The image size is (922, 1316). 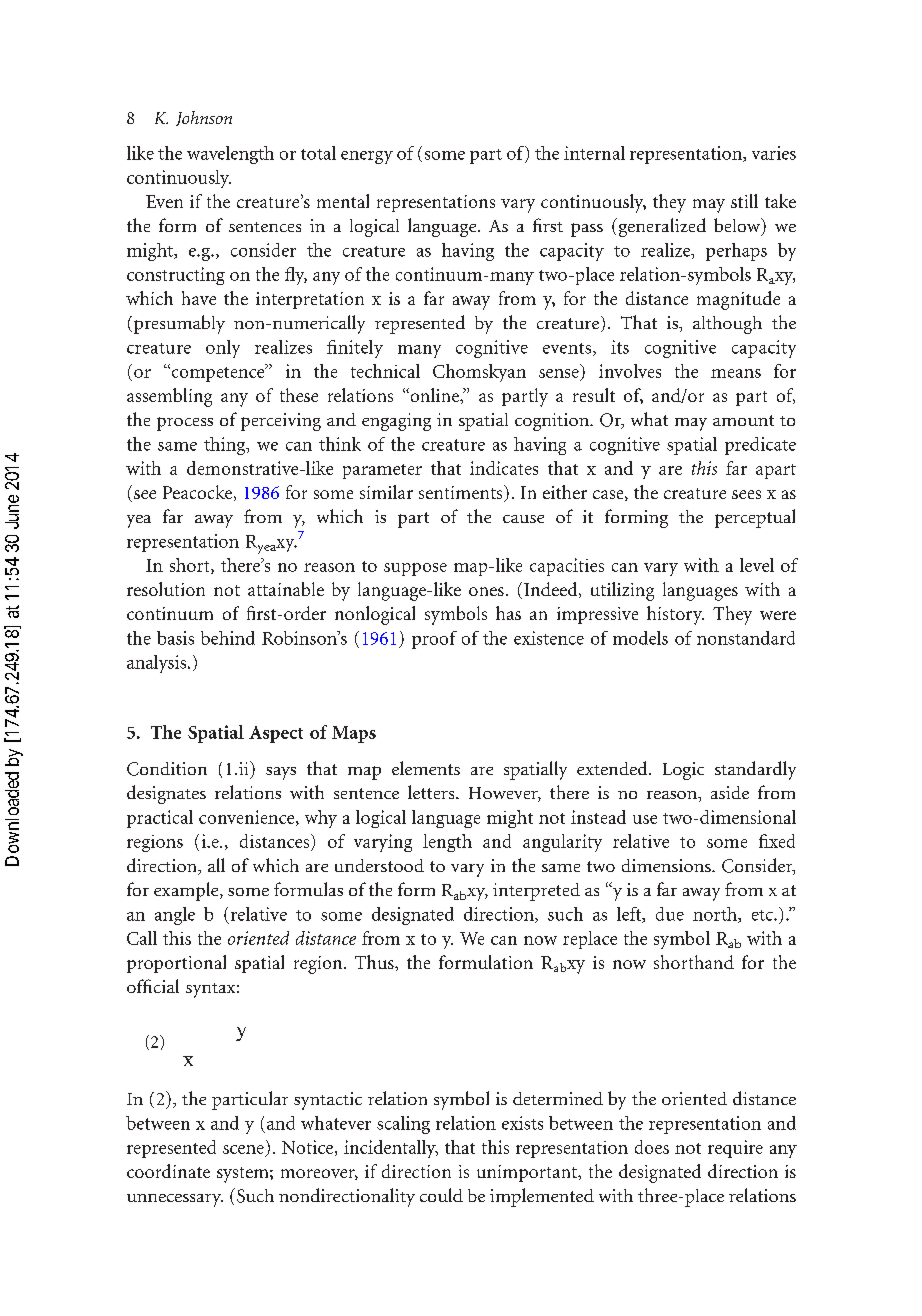 I want to click on energy, so click(x=367, y=157).
